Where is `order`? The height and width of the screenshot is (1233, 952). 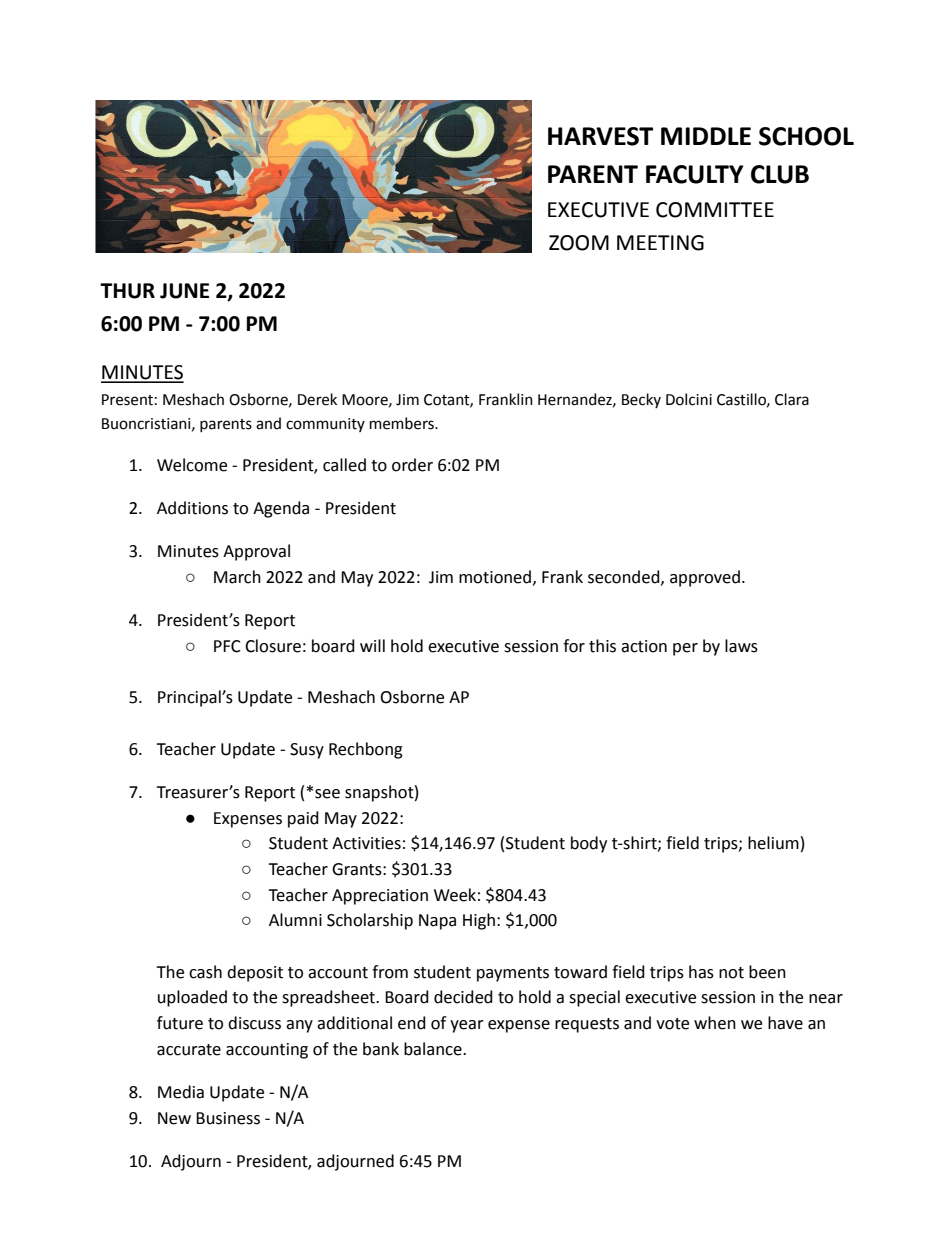
order is located at coordinates (412, 465).
